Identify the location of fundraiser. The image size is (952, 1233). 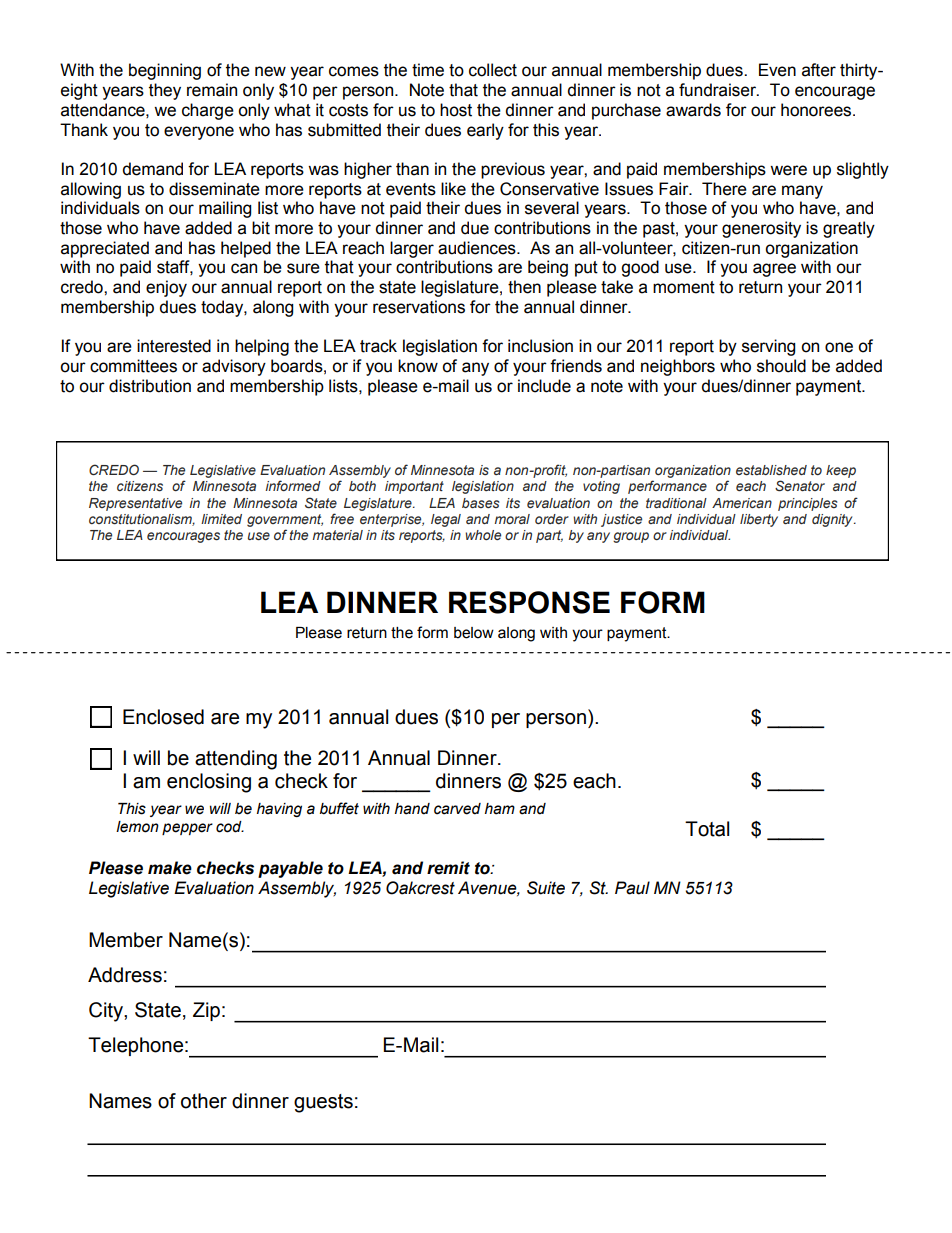
(718, 90).
